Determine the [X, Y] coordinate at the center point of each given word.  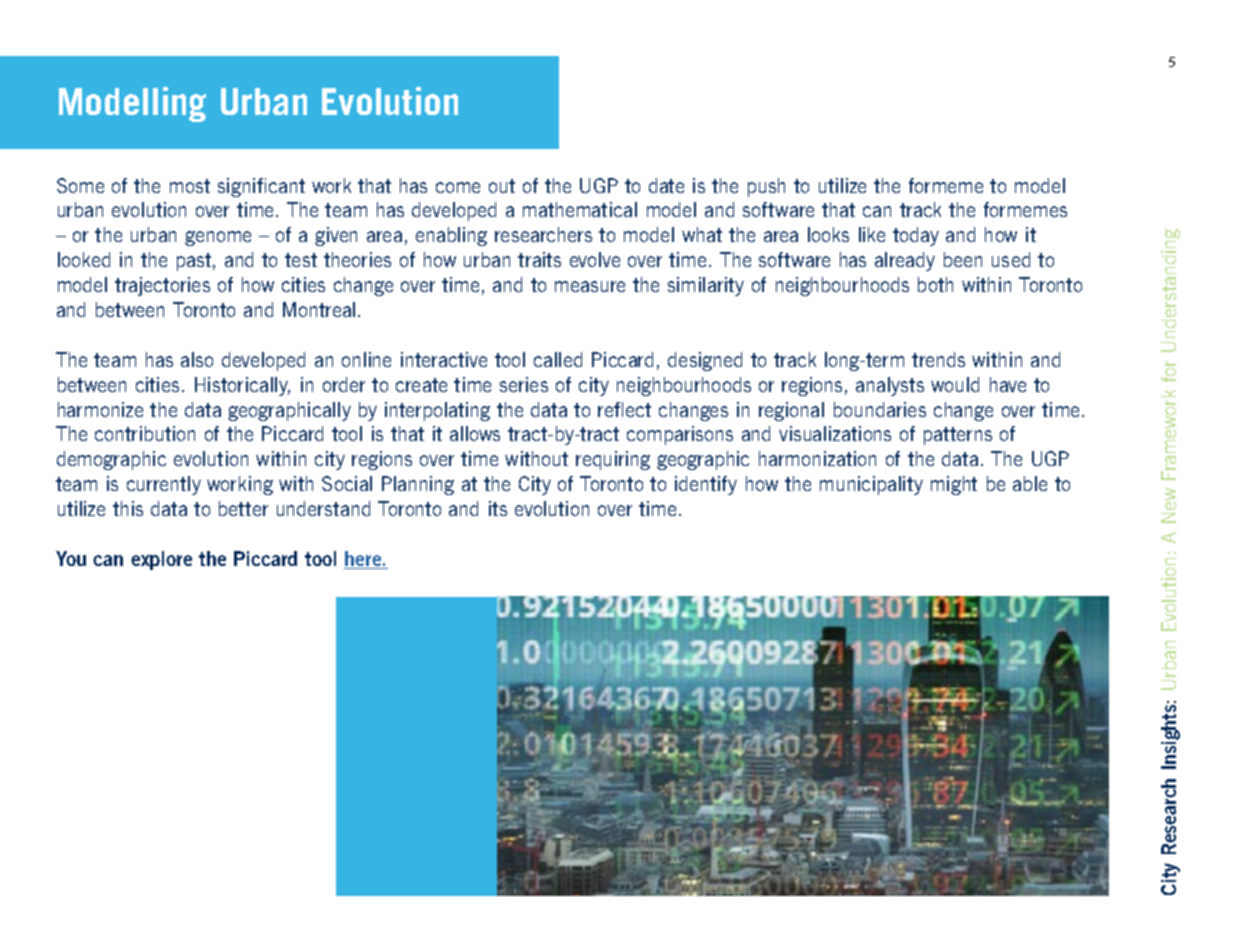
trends [938, 359]
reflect [624, 409]
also [197, 359]
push [766, 187]
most [190, 186]
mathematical [580, 209]
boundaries [880, 409]
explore [161, 560]
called [558, 359]
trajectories [162, 286]
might [954, 485]
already [905, 261]
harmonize [100, 409]
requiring [613, 460]
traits [539, 259]
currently [164, 485]
